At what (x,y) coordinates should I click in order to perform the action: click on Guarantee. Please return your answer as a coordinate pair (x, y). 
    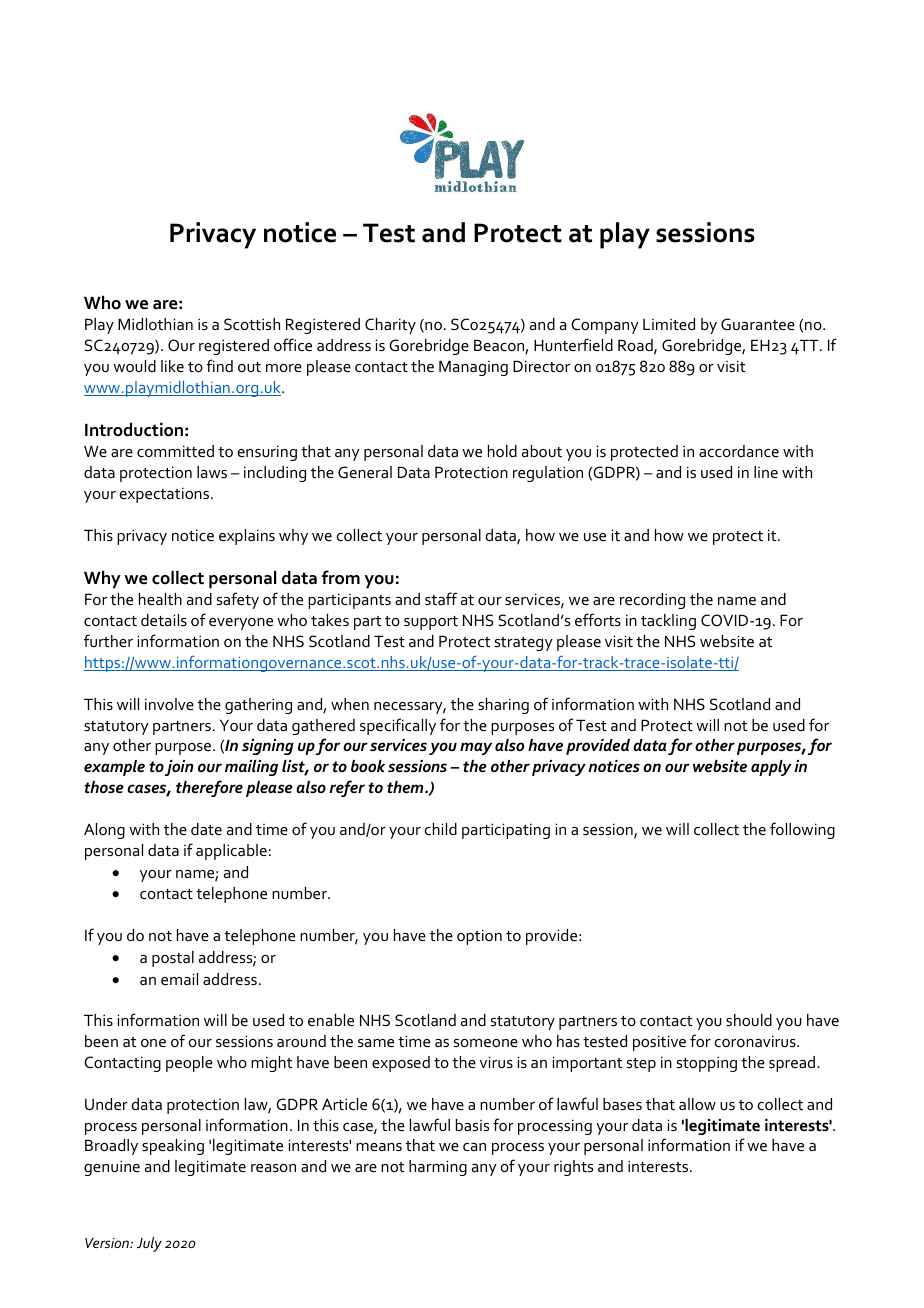
    Looking at the image, I should click on (758, 324).
